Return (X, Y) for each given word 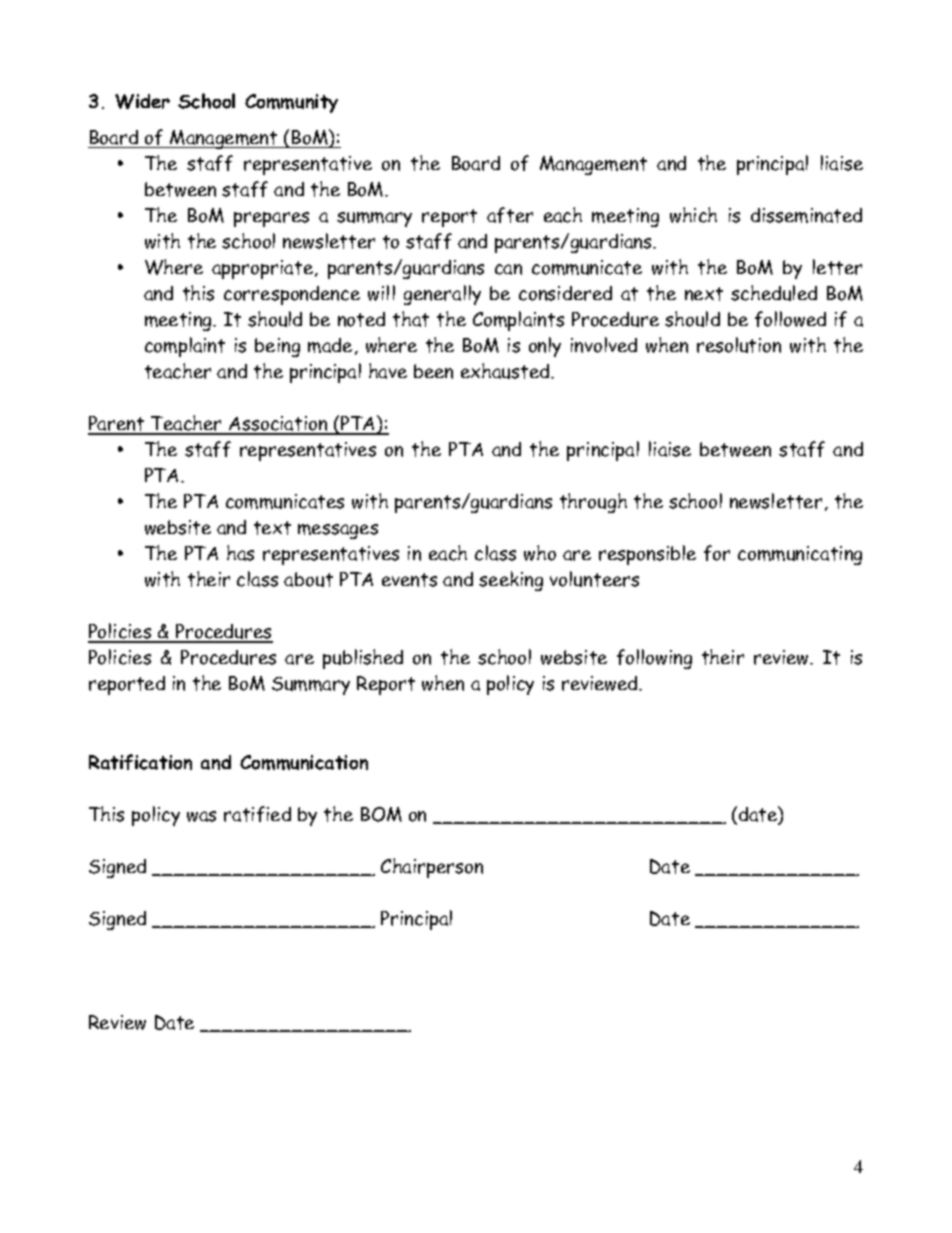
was (201, 816)
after (510, 215)
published (363, 659)
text (272, 528)
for (717, 553)
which (693, 215)
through (593, 503)
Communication (304, 762)
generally (442, 295)
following (654, 659)
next (704, 294)
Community (291, 103)
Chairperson (432, 868)
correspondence (292, 295)
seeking (511, 581)
